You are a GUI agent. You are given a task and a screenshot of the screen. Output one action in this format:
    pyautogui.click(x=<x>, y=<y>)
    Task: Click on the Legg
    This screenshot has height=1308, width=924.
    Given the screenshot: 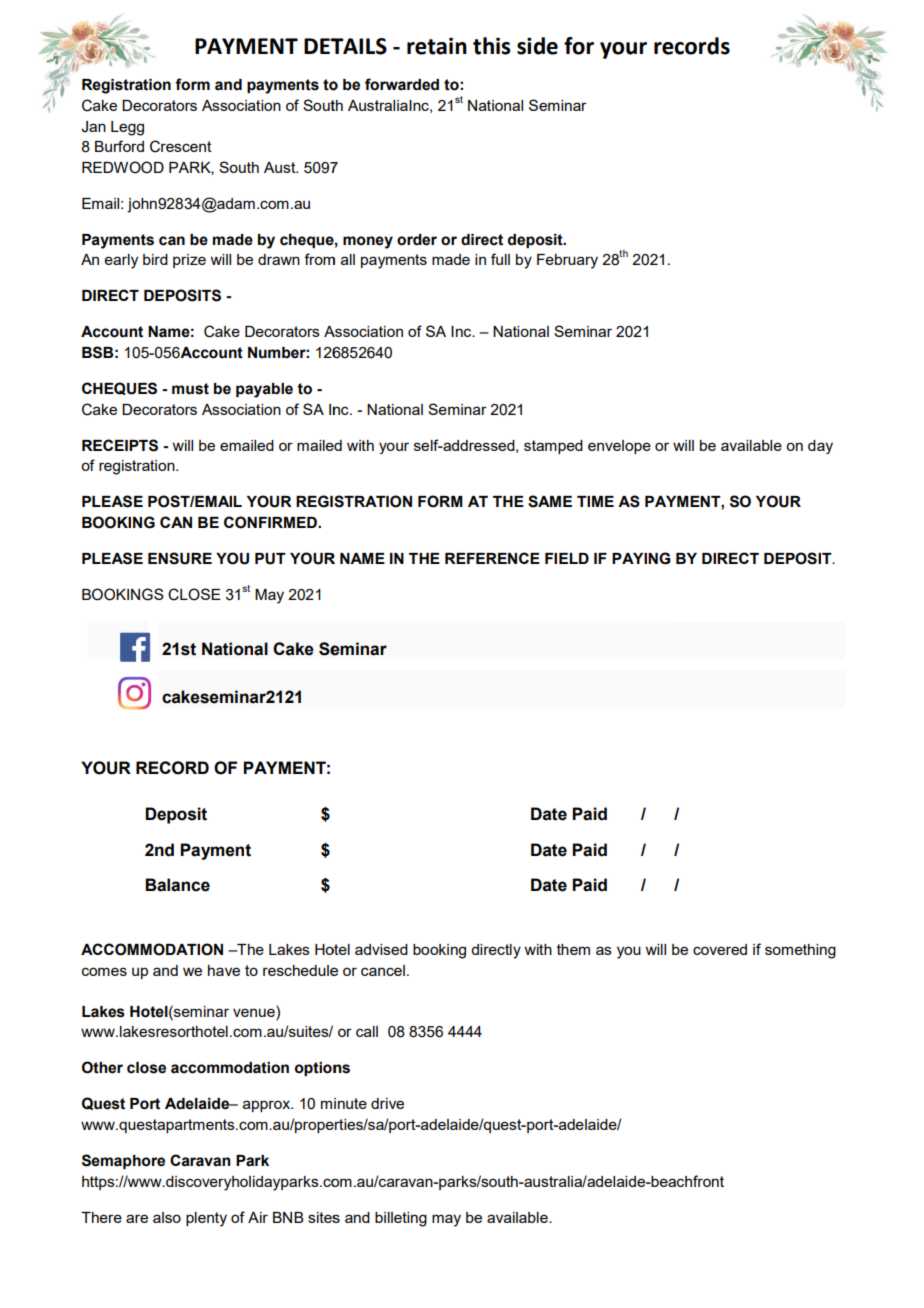 What is the action you would take?
    pyautogui.click(x=127, y=128)
